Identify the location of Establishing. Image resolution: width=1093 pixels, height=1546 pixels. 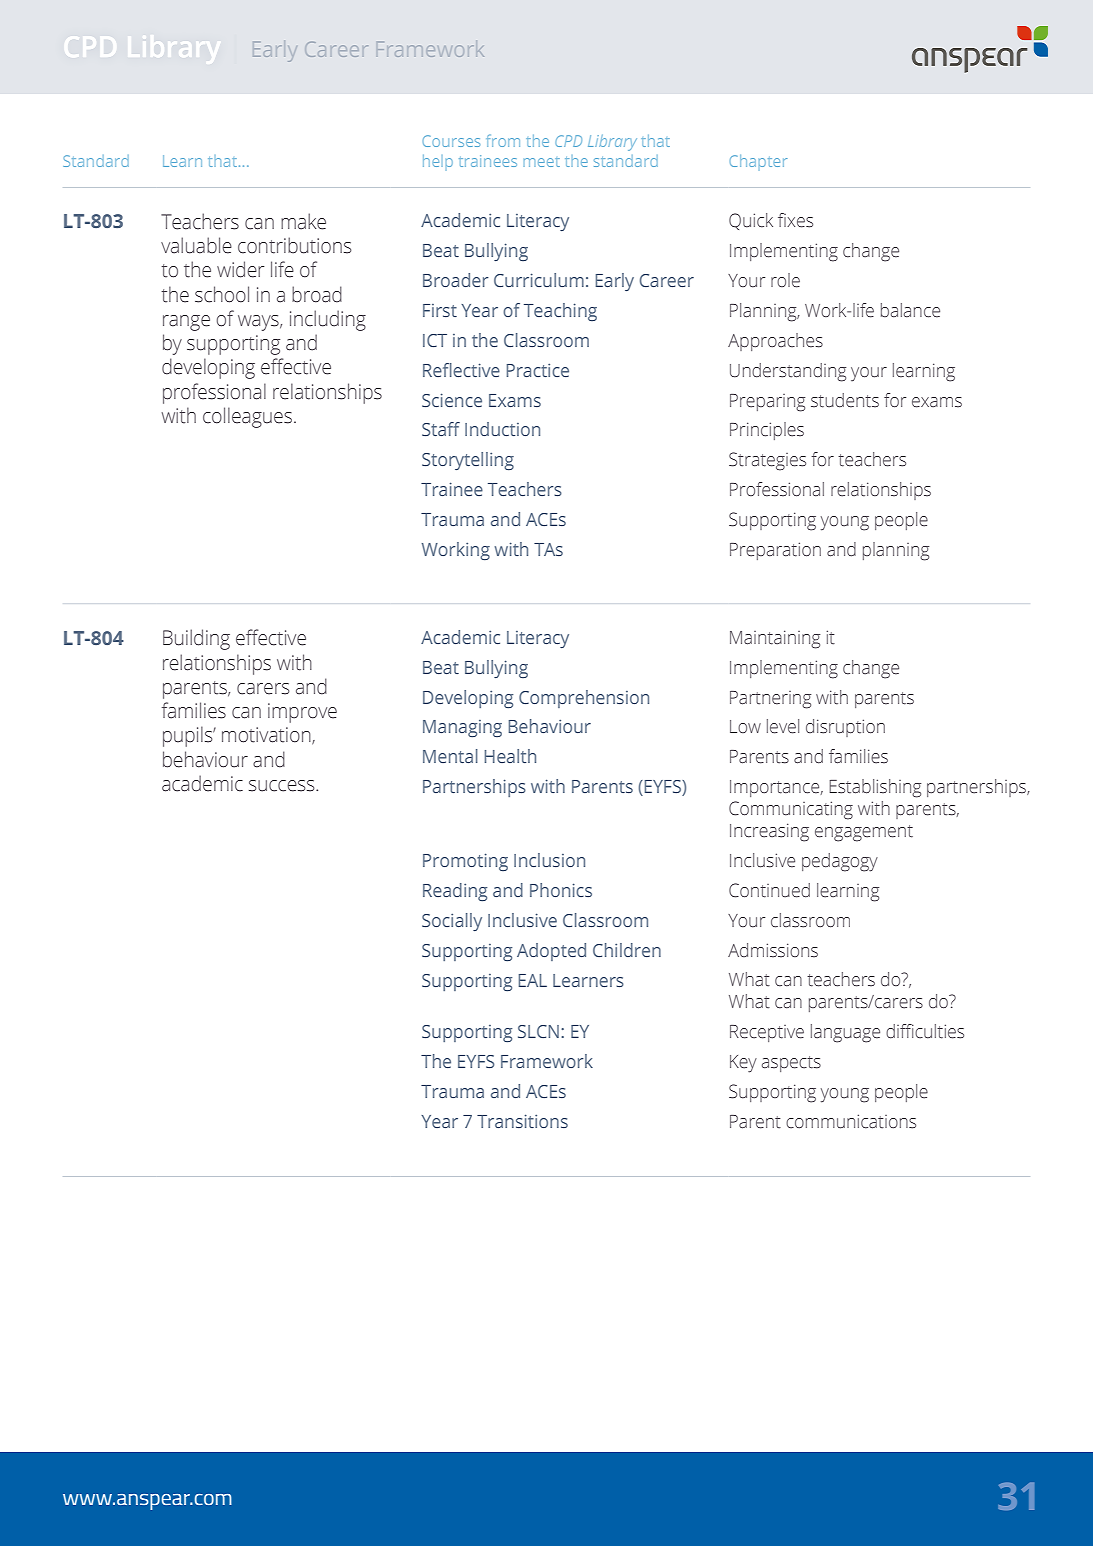
(875, 788).
